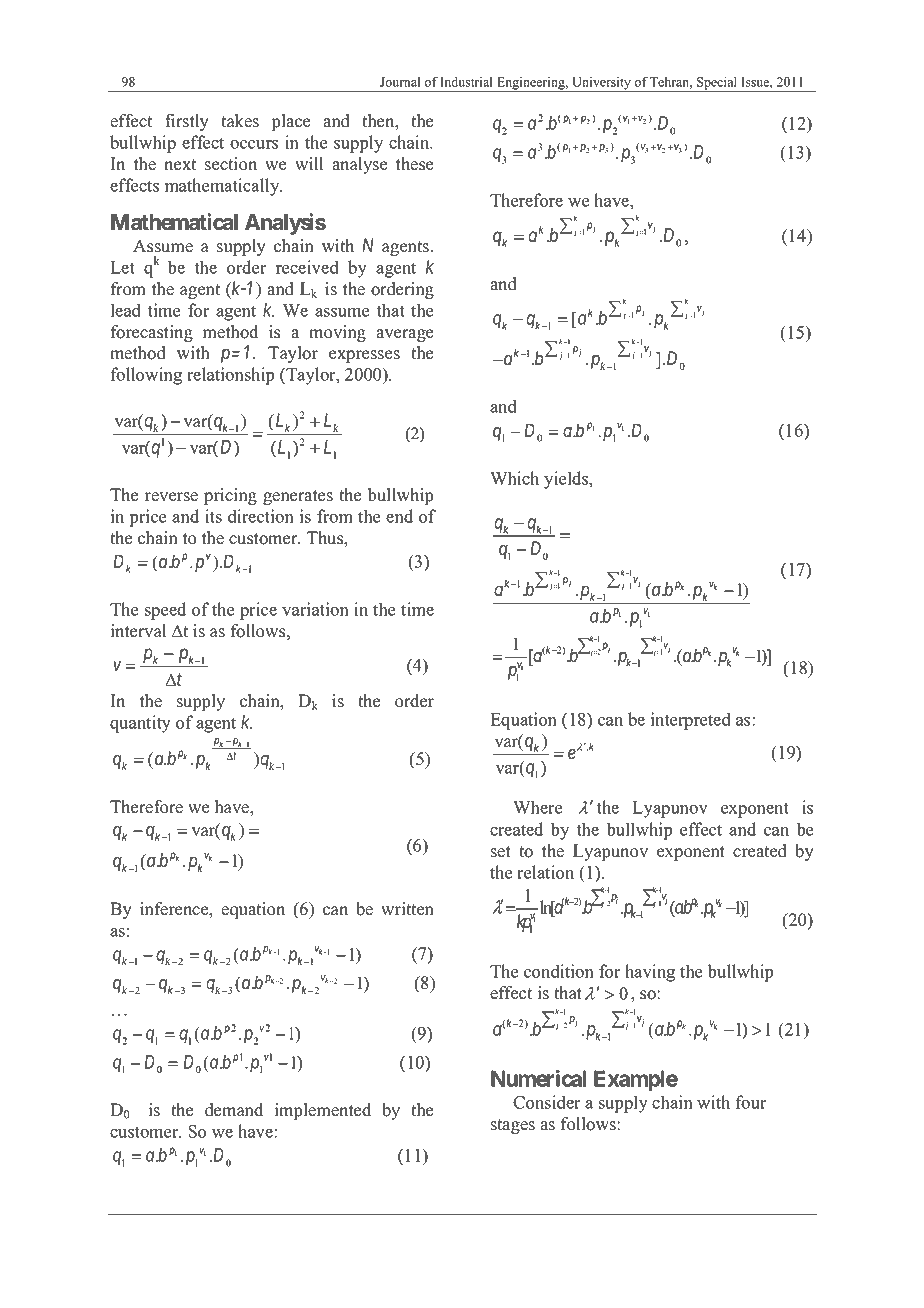 This image has width=924, height=1308. What do you see at coordinates (234, 1110) in the image?
I see `demand` at bounding box center [234, 1110].
